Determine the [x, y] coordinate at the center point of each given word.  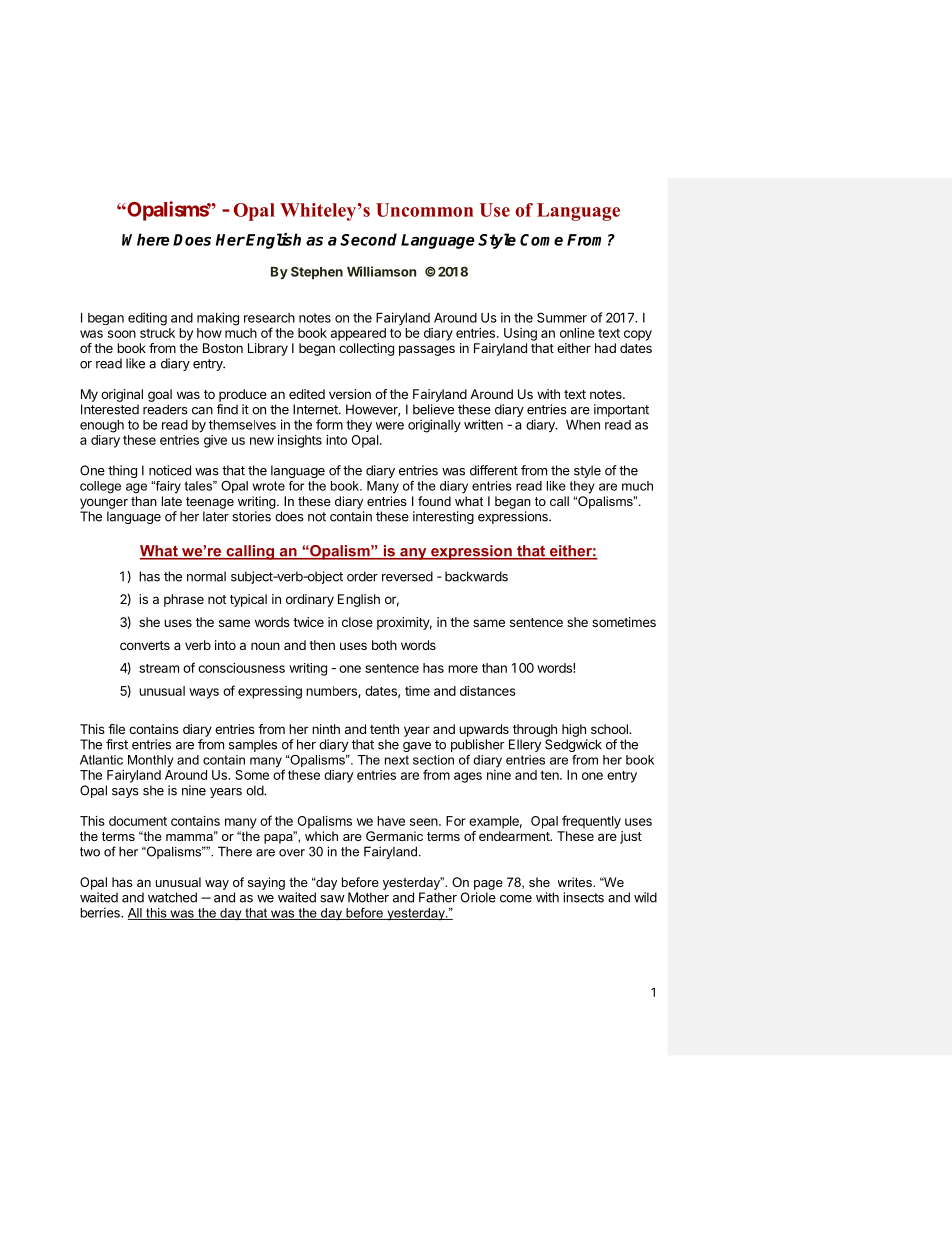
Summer [562, 317]
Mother [368, 897]
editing [147, 319]
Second [368, 239]
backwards [476, 576]
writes [576, 882]
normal [206, 576]
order [362, 576]
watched [172, 897]
